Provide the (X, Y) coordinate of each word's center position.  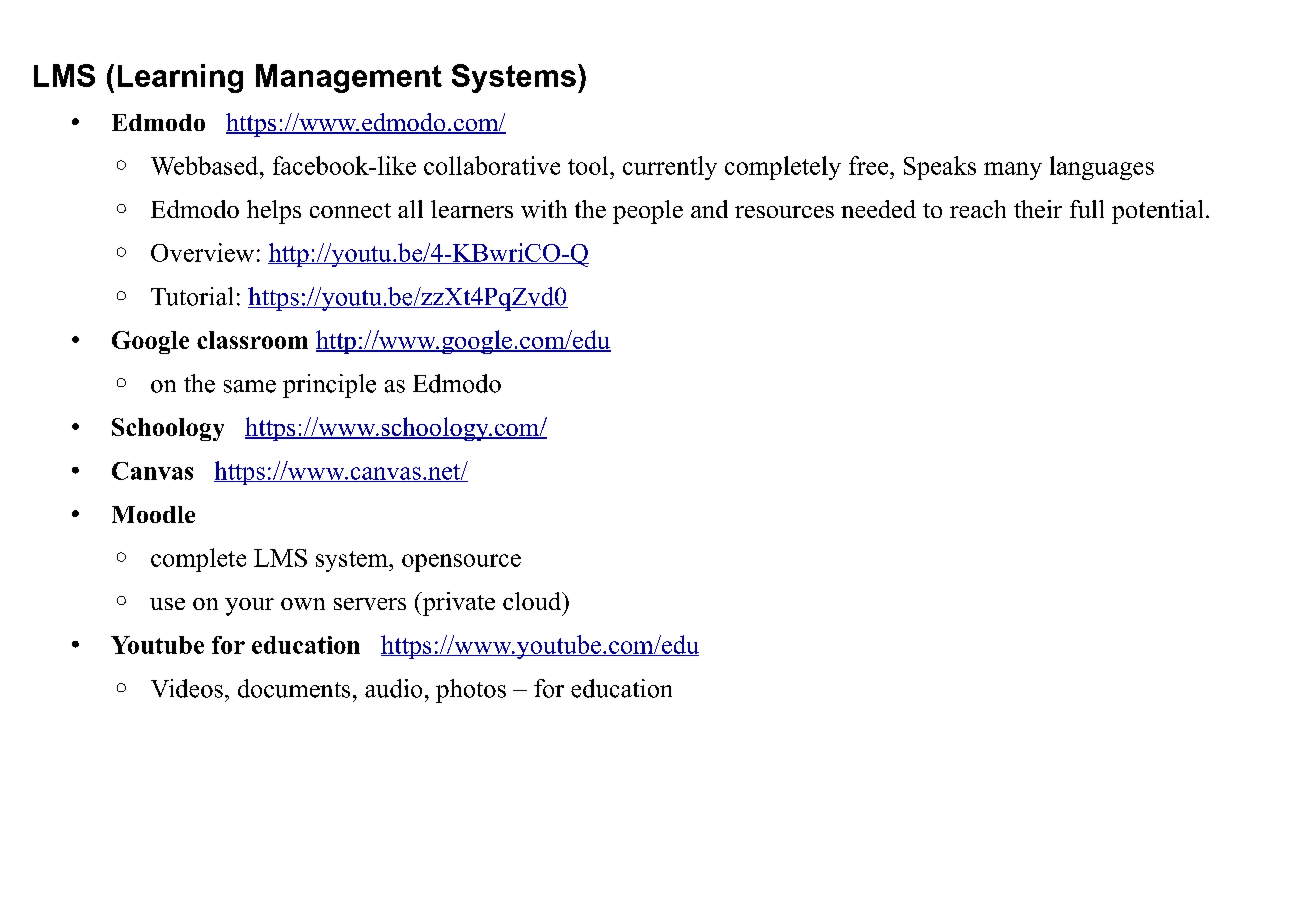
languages (1102, 168)
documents (294, 688)
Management (349, 78)
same (250, 386)
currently (670, 168)
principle (329, 386)
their (1038, 209)
